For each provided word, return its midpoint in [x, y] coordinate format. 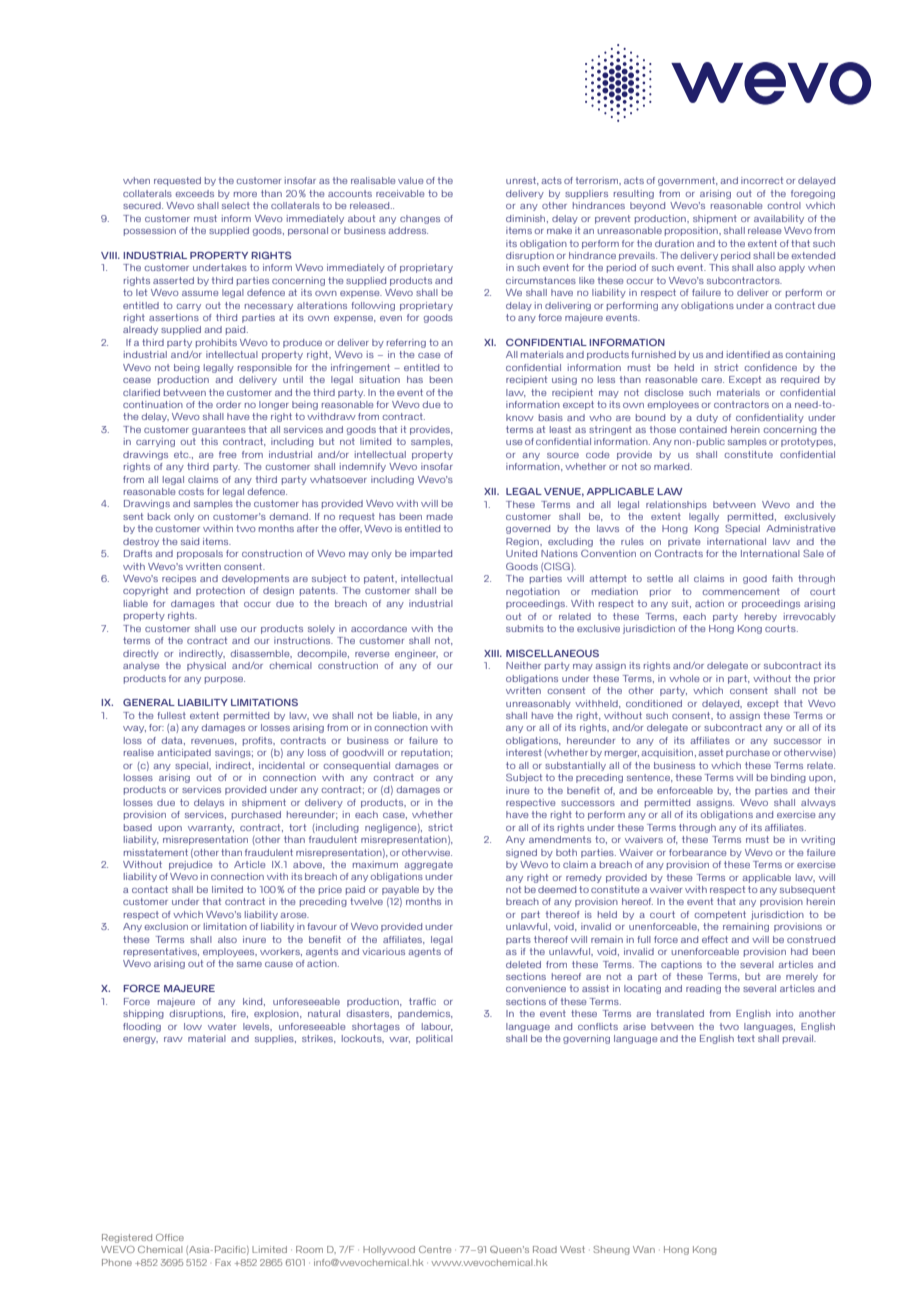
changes [420, 219]
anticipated [184, 753]
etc [182, 454]
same [249, 964]
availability [779, 219]
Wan [644, 1249]
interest [524, 752]
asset [710, 752]
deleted [523, 964]
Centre [435, 1249]
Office [170, 1237]
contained [703, 429]
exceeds [194, 193]
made [440, 516]
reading [703, 989]
